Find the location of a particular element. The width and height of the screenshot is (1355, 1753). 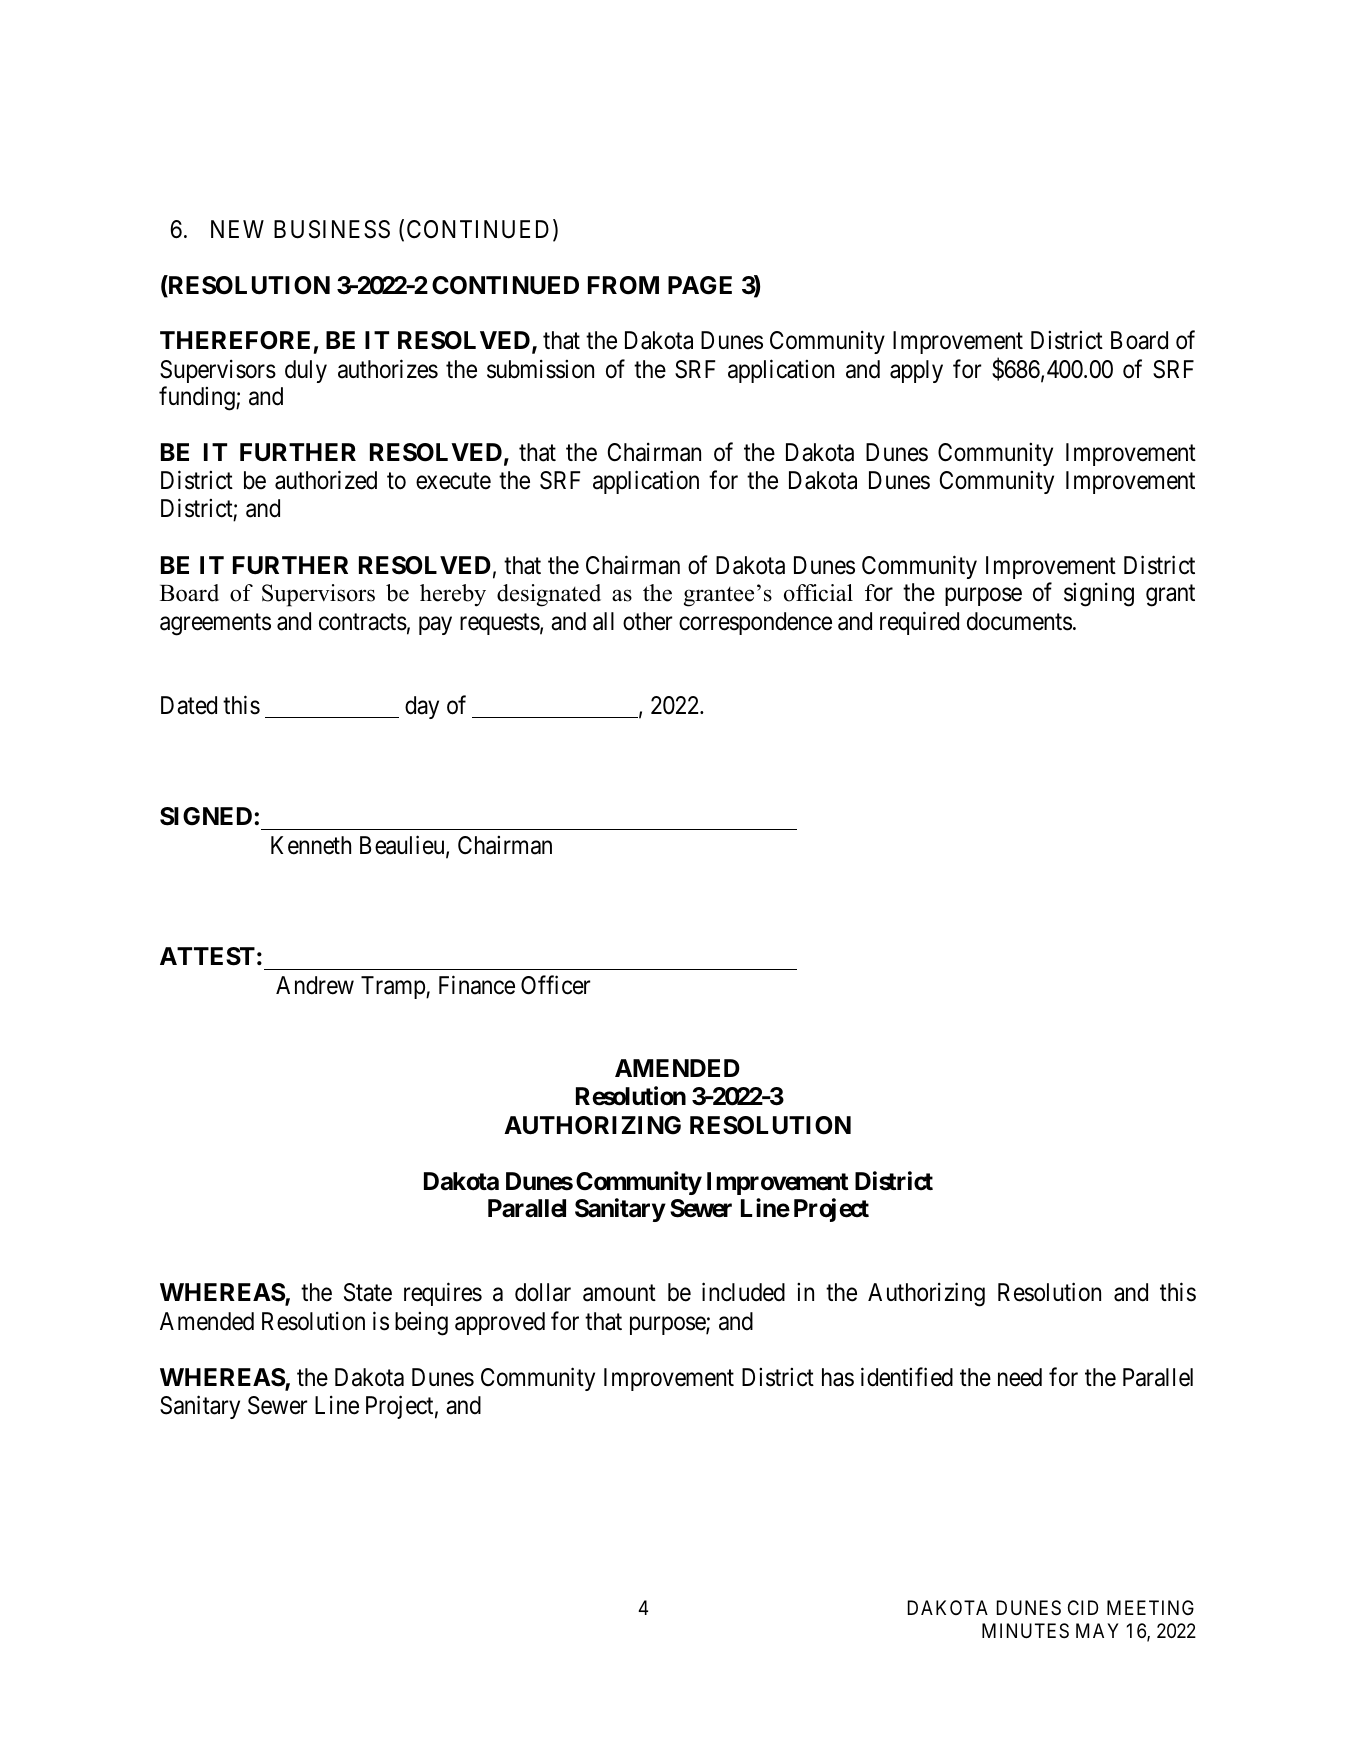

has is located at coordinates (838, 1377).
